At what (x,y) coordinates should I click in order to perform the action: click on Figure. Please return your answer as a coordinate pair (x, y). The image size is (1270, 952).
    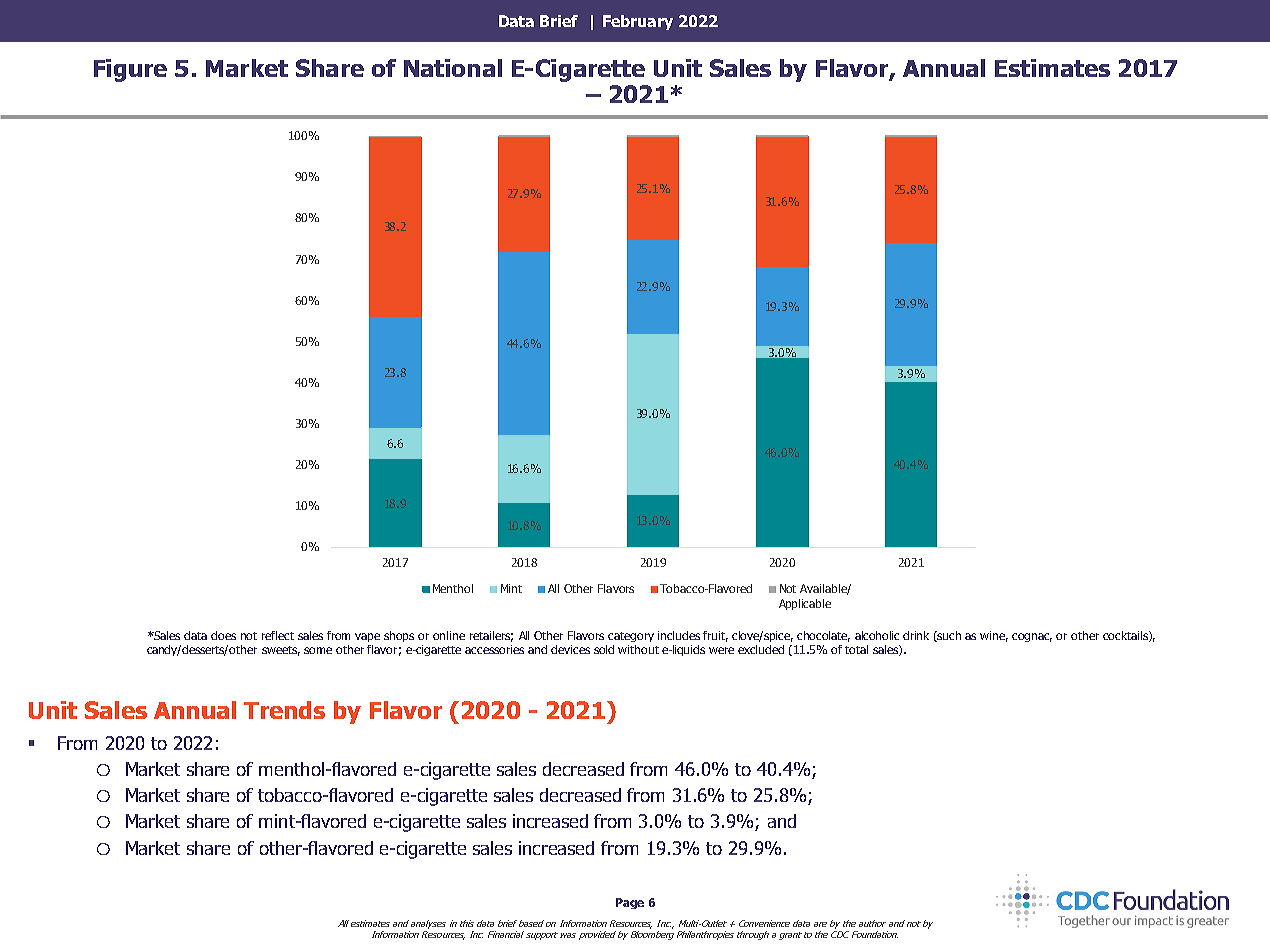
    Looking at the image, I should click on (130, 70).
